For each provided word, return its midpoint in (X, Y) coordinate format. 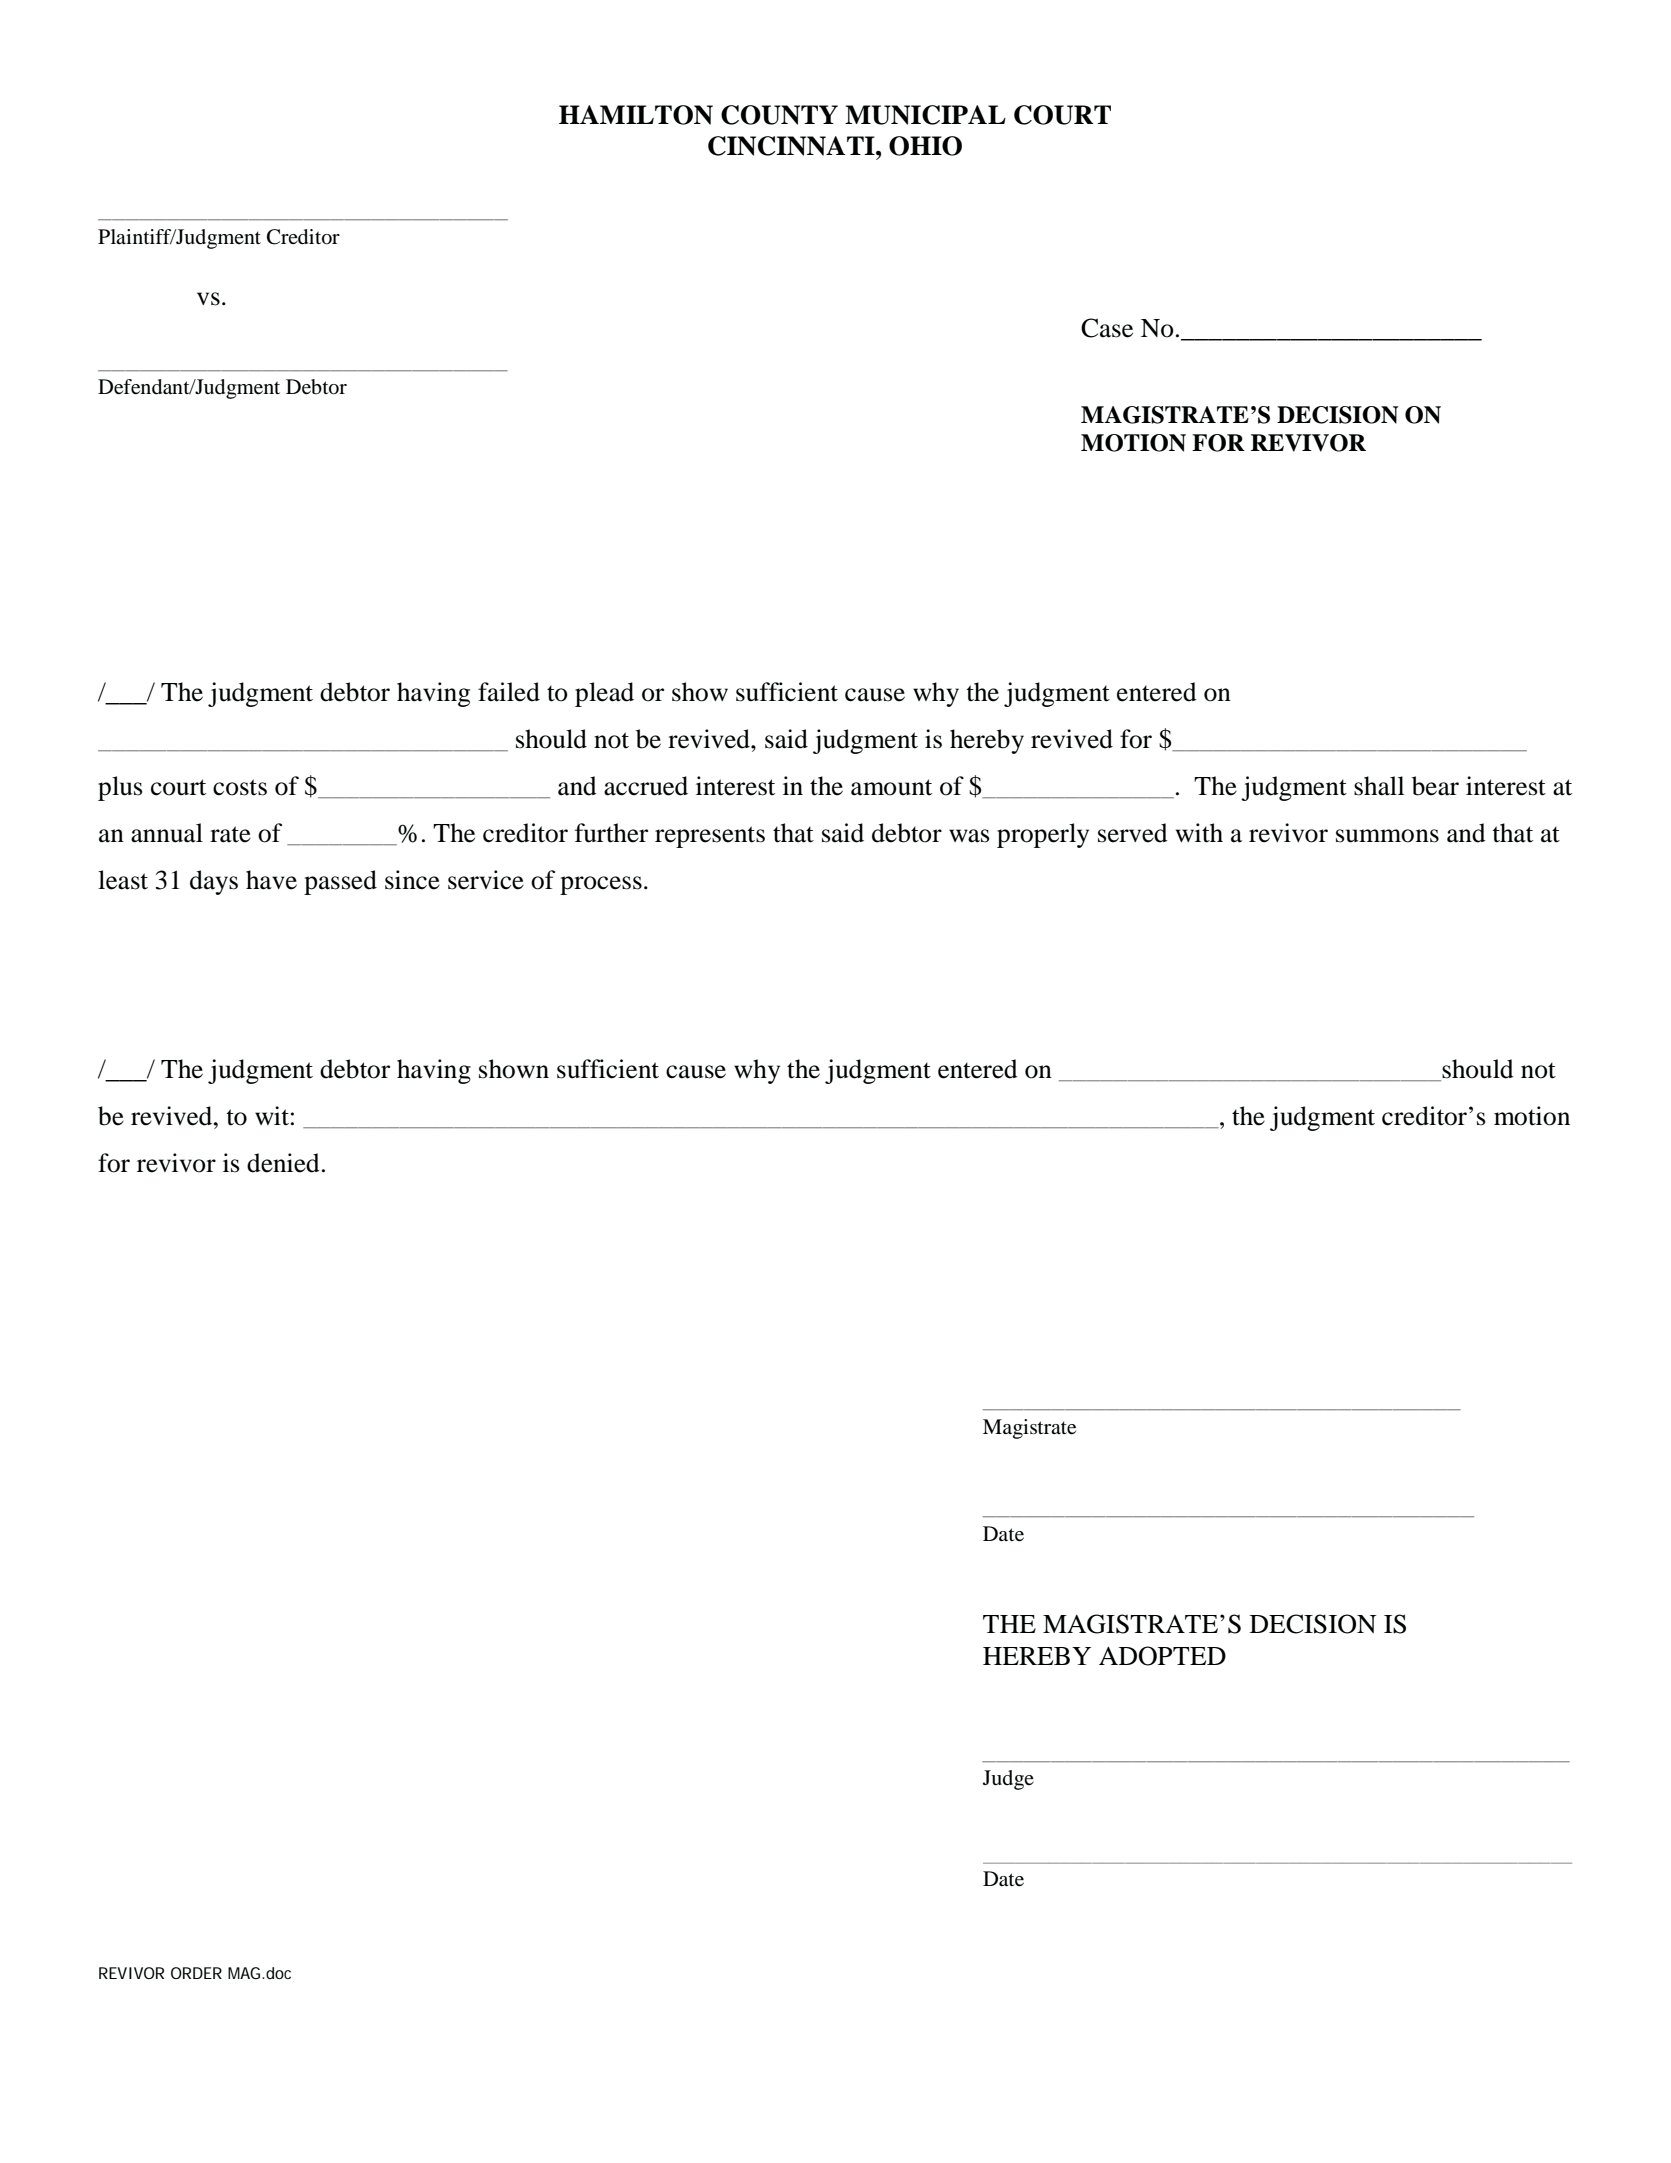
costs (240, 787)
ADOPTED (1162, 1656)
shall (1379, 786)
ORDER (196, 1973)
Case (1107, 328)
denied (283, 1163)
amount (891, 787)
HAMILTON (636, 115)
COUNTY (779, 115)
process (601, 885)
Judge (1008, 1780)
